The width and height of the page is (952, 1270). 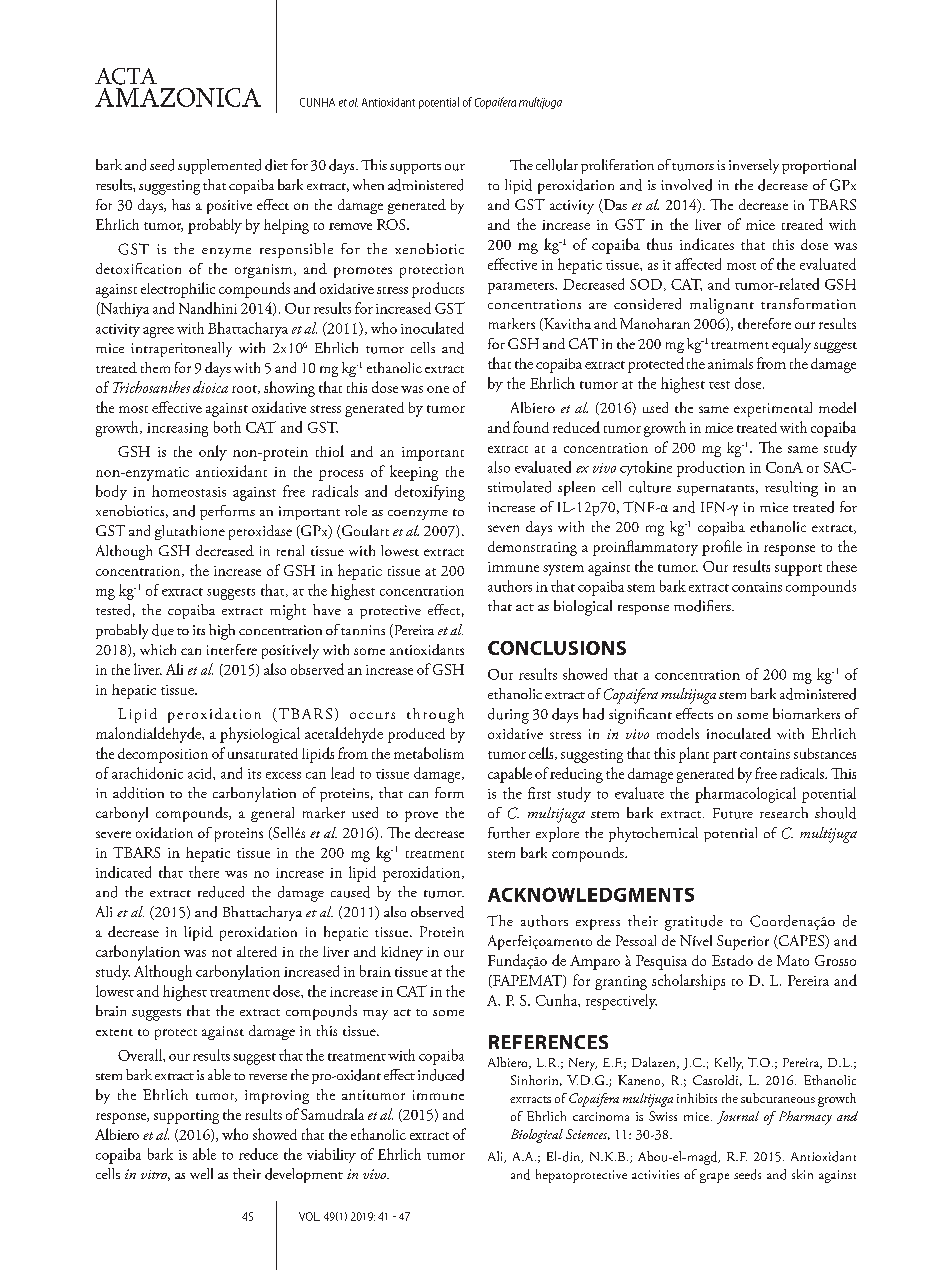 What do you see at coordinates (213, 453) in the page?
I see `only` at bounding box center [213, 453].
